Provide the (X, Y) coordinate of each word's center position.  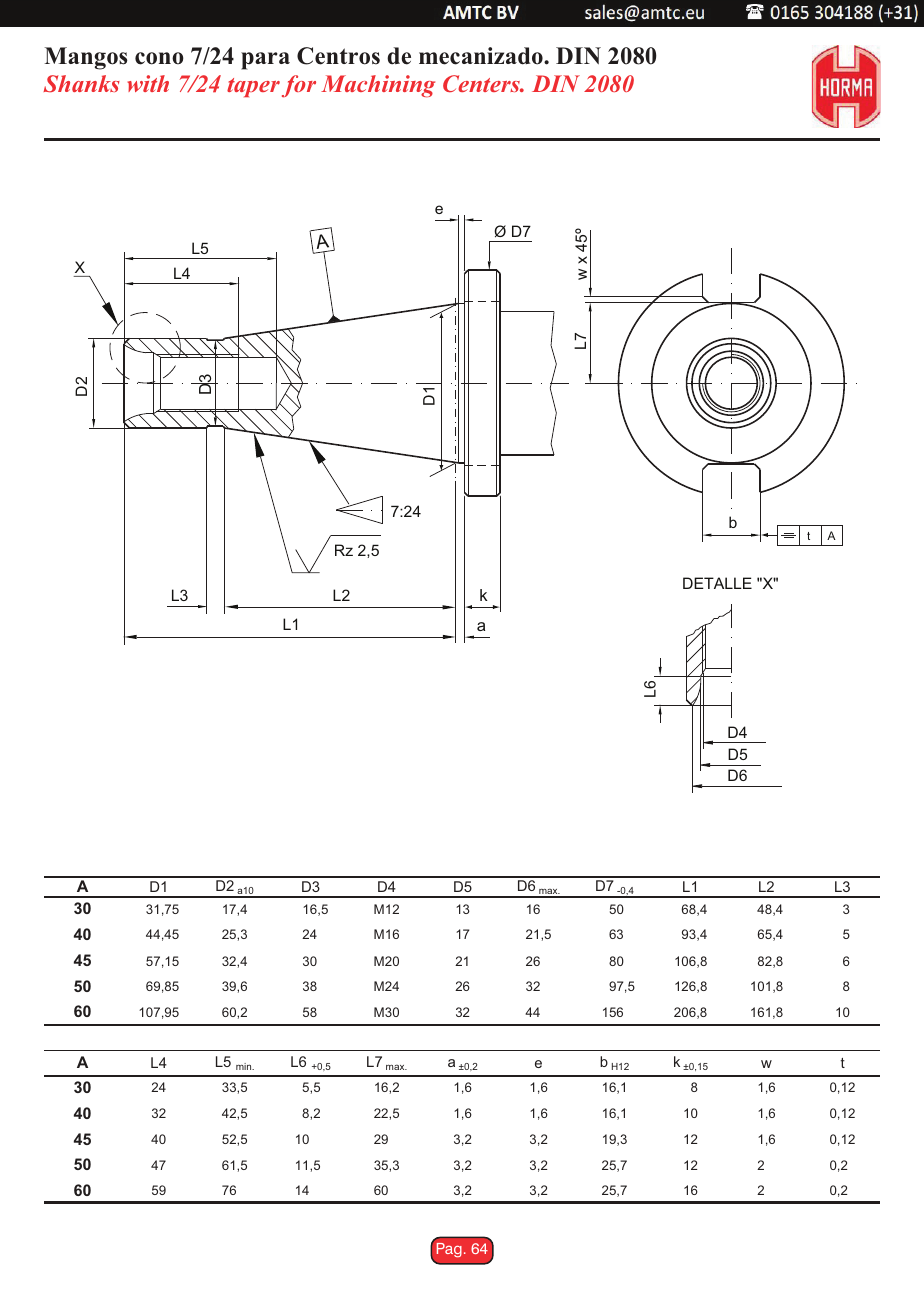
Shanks (81, 84)
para (265, 61)
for (299, 86)
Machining (378, 86)
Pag (449, 1250)
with (148, 83)
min (245, 1066)
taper (253, 87)
